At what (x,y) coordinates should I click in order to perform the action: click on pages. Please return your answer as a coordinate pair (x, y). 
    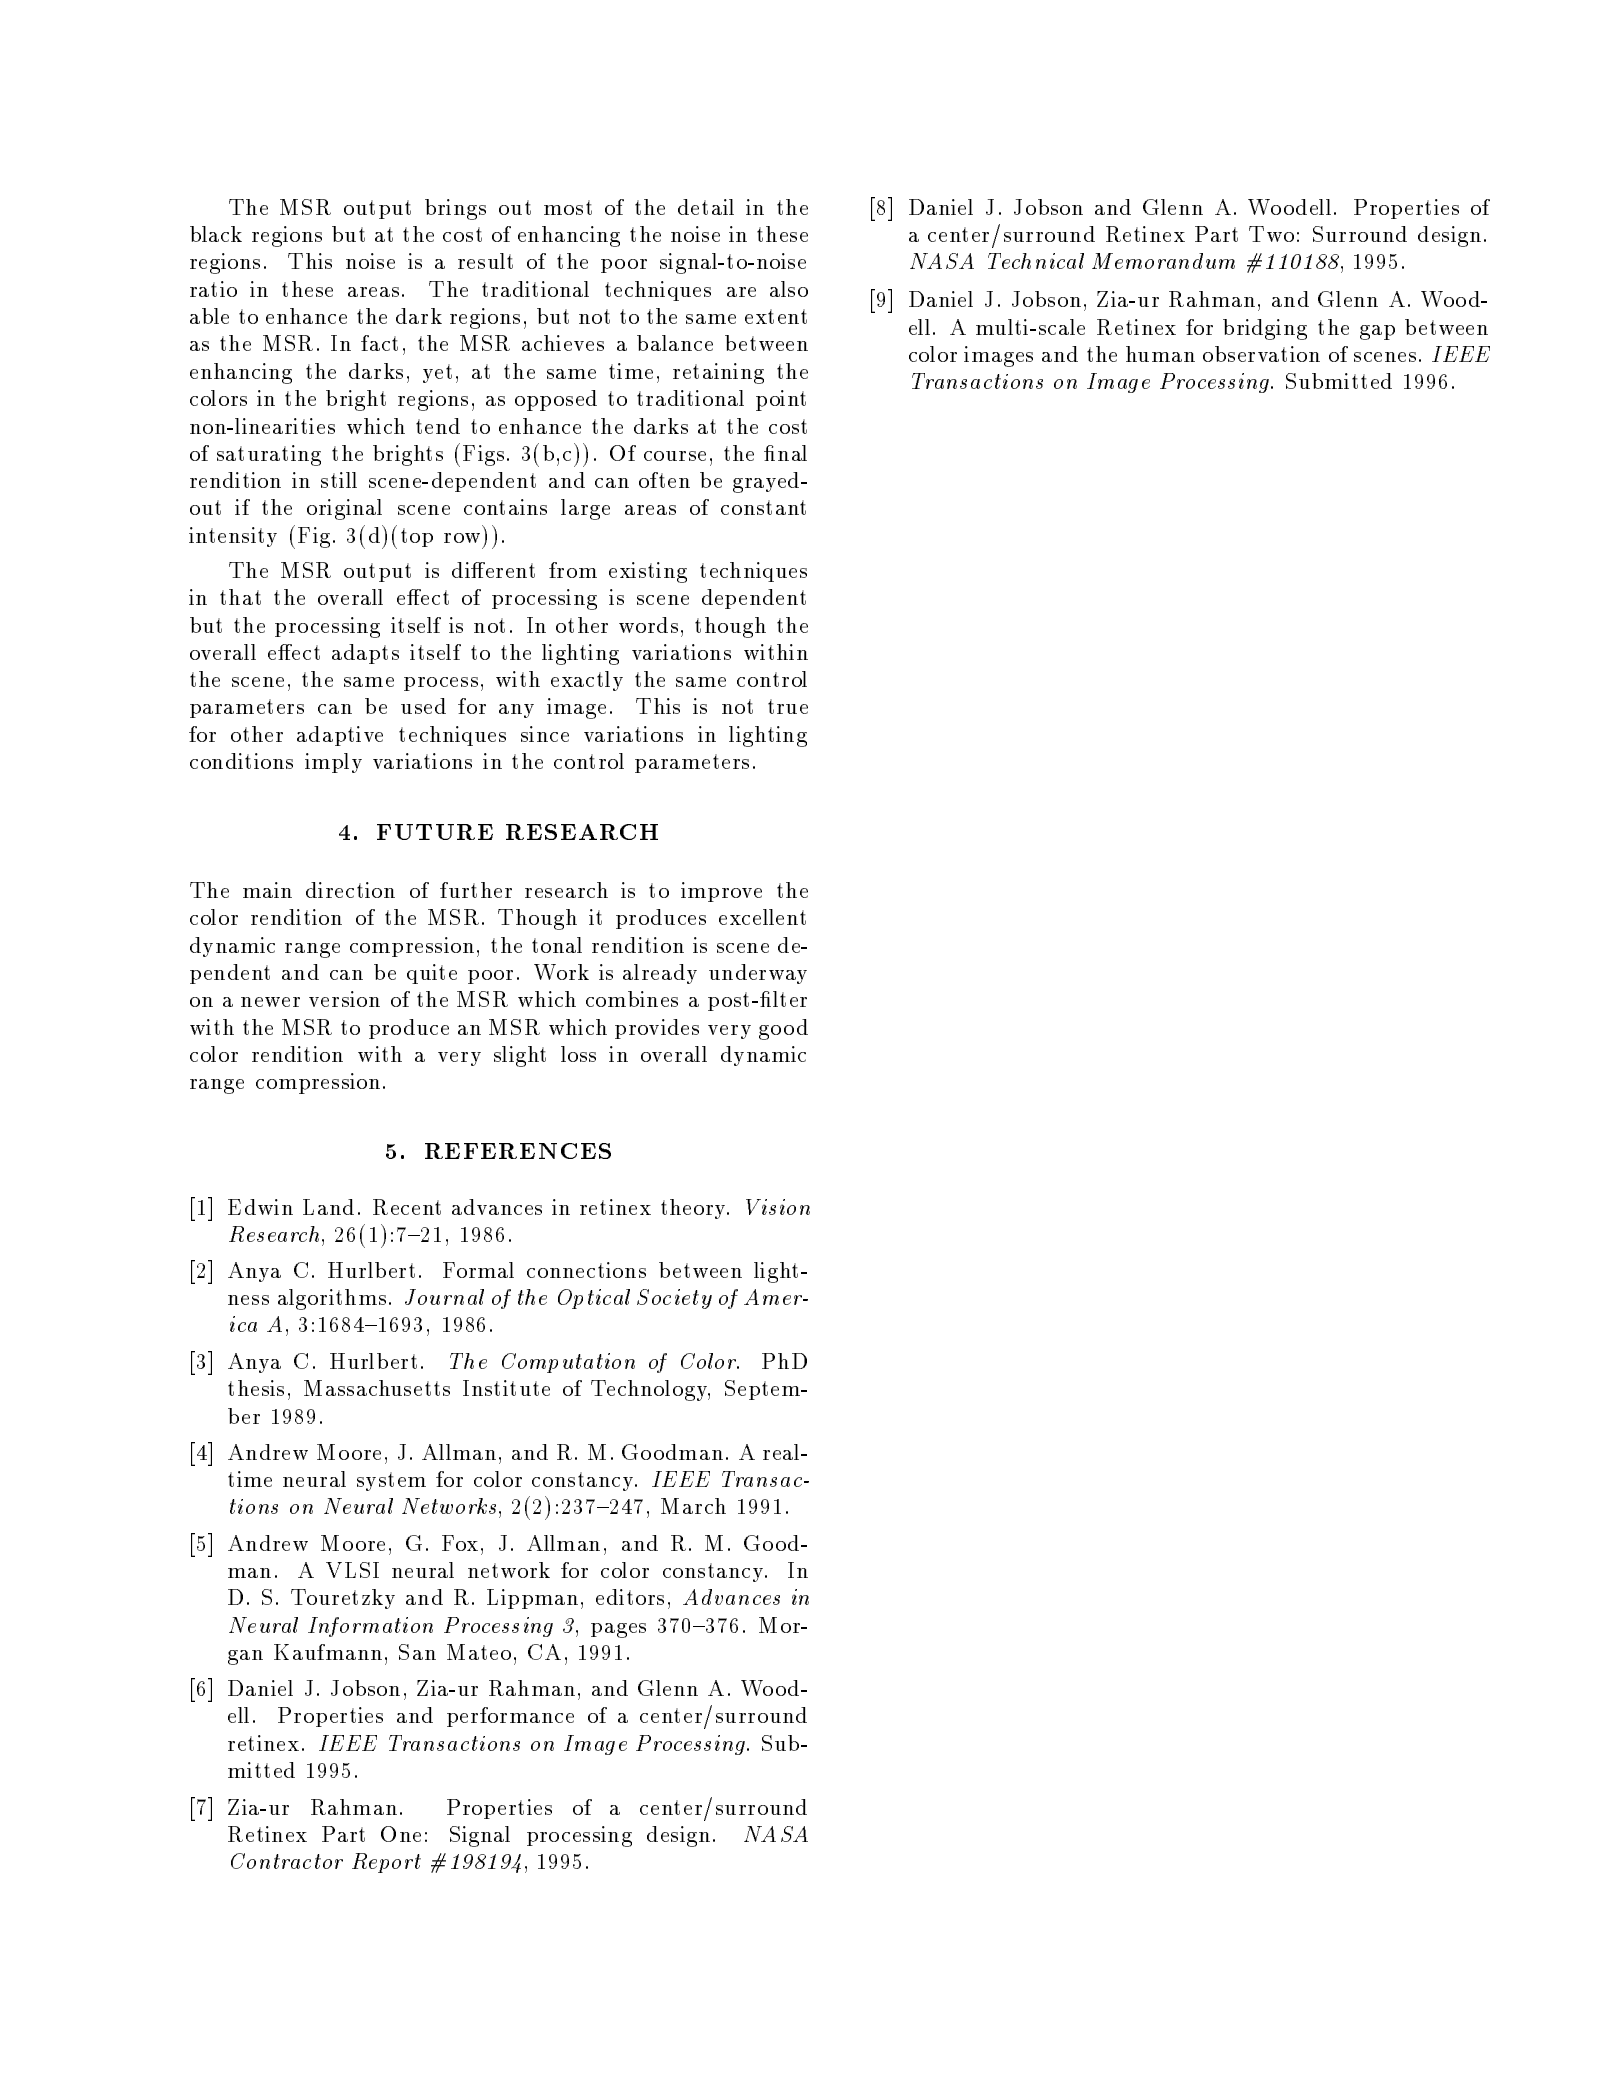
    Looking at the image, I should click on (618, 1630).
